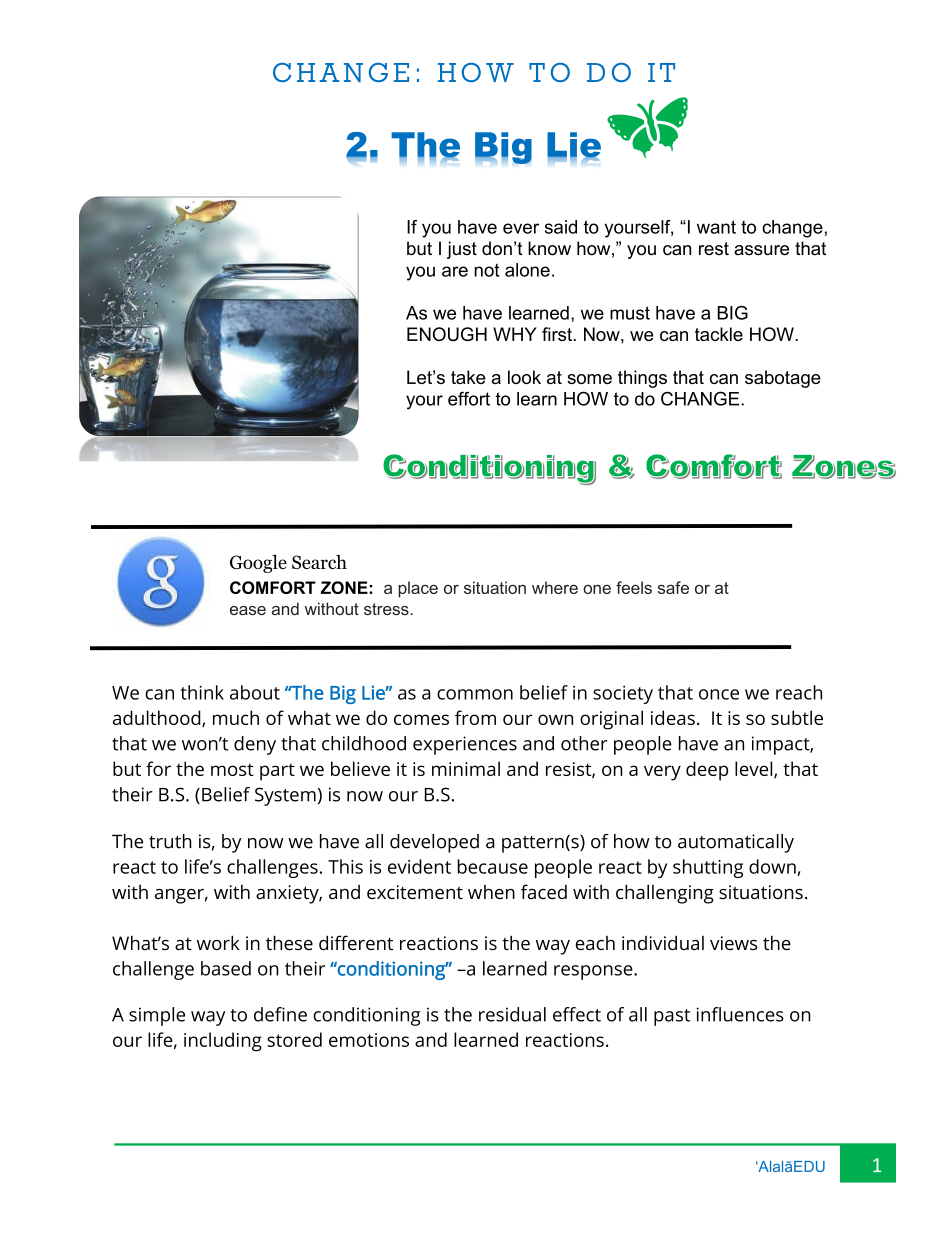 The width and height of the screenshot is (952, 1233). I want to click on are, so click(455, 271).
